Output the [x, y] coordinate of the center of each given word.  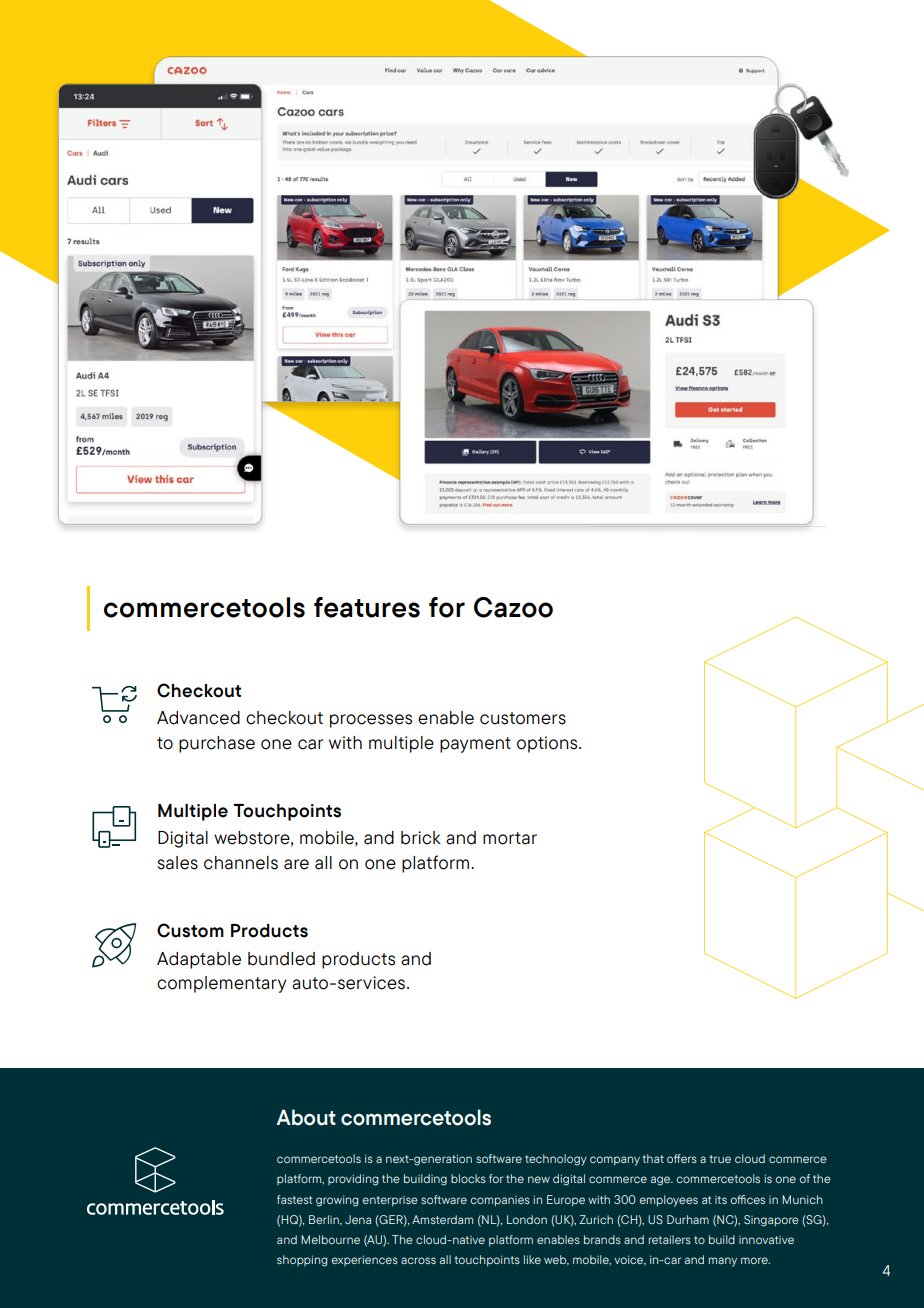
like [532, 1259]
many [723, 1262]
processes [371, 721]
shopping [302, 1261]
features [367, 607]
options [548, 744]
